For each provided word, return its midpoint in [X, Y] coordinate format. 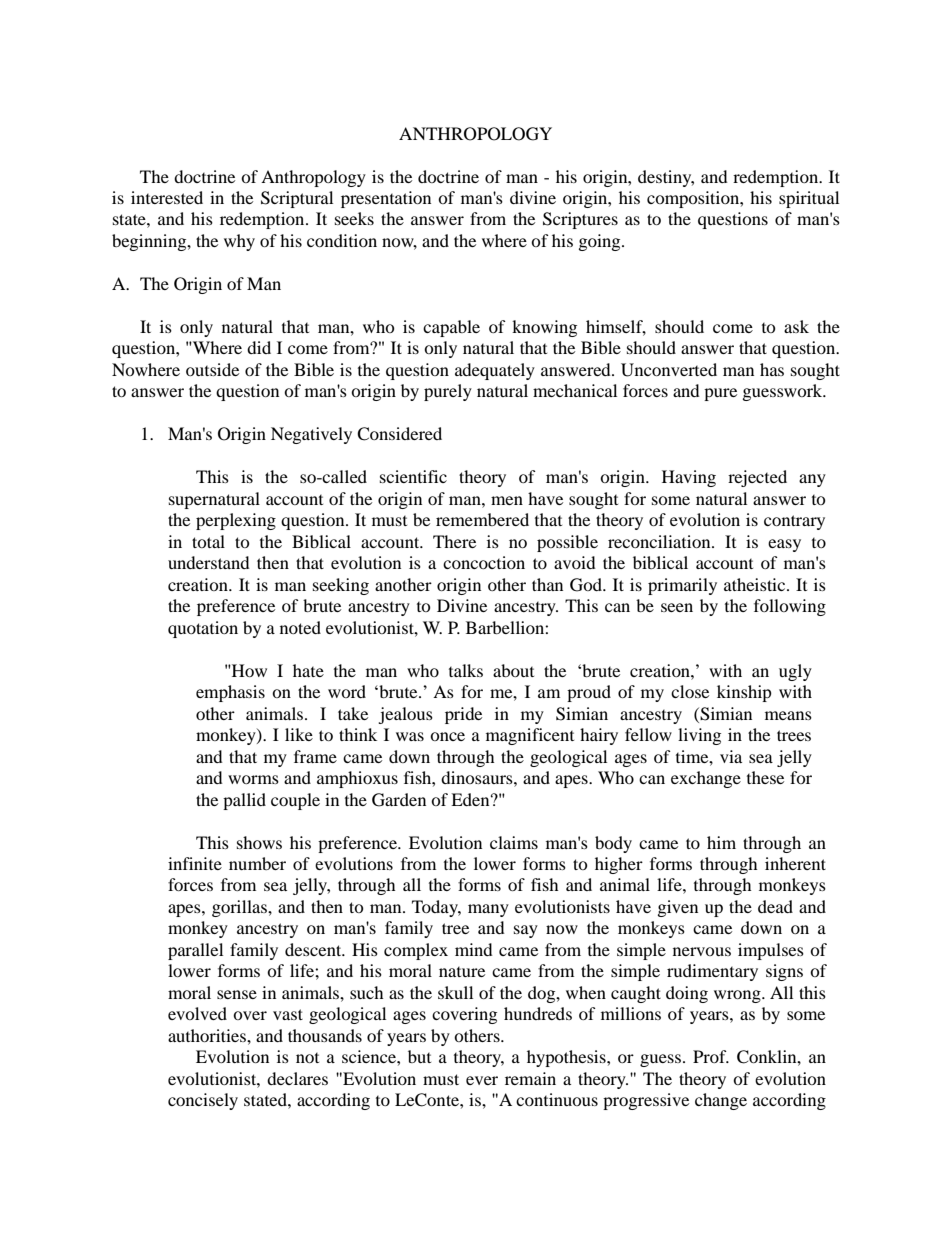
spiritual [809, 199]
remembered [482, 519]
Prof [711, 1056]
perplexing [236, 521]
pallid [244, 801]
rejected [757, 478]
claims [514, 842]
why [239, 242]
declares [297, 1078]
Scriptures [580, 220]
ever [482, 1080]
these [765, 777]
